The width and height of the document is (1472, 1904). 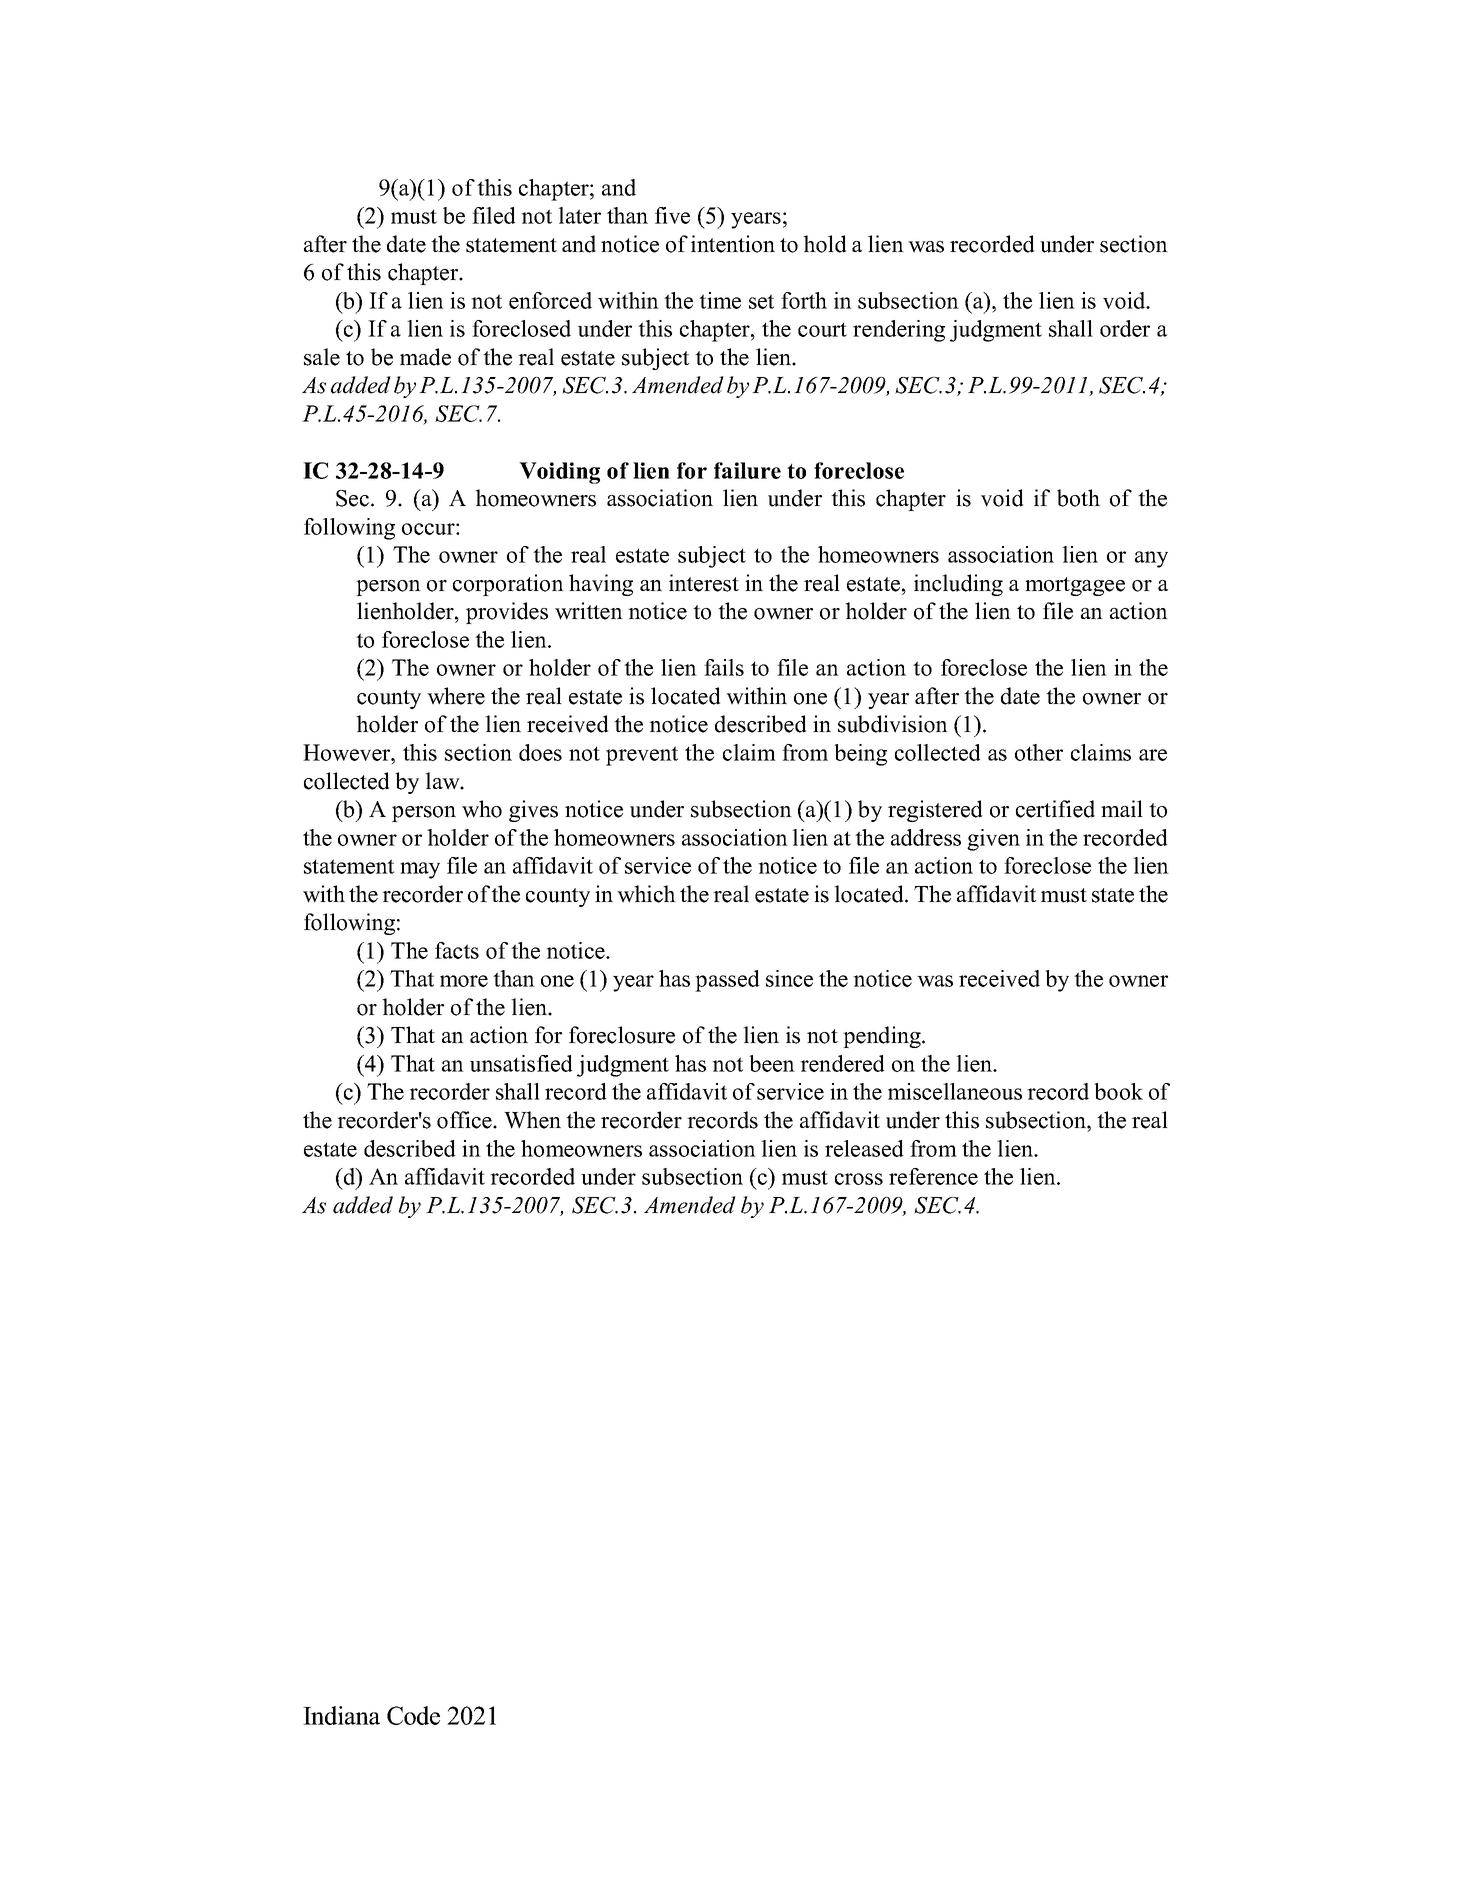 What do you see at coordinates (341, 1715) in the document?
I see `Indiana` at bounding box center [341, 1715].
